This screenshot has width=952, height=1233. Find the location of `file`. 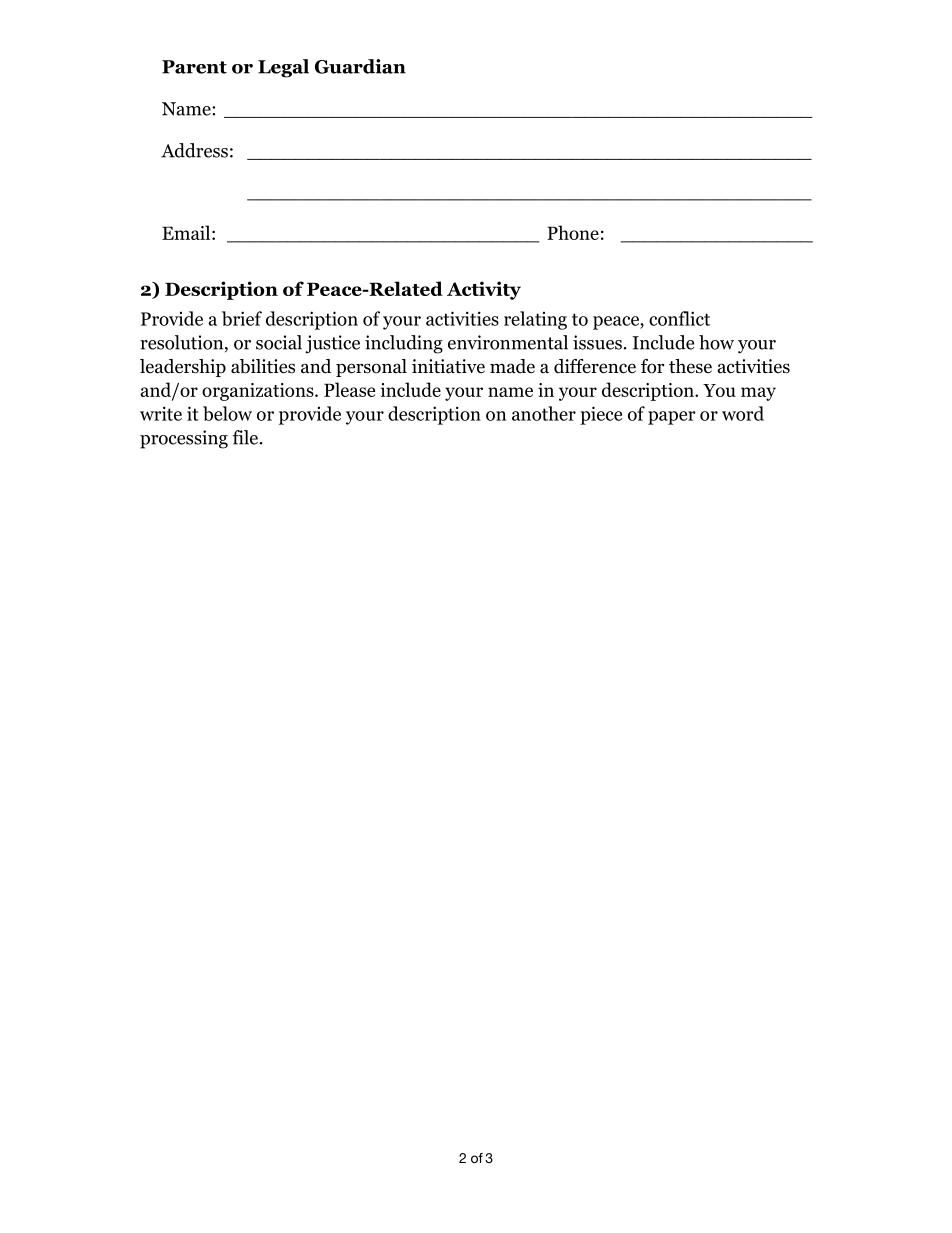

file is located at coordinates (245, 437).
